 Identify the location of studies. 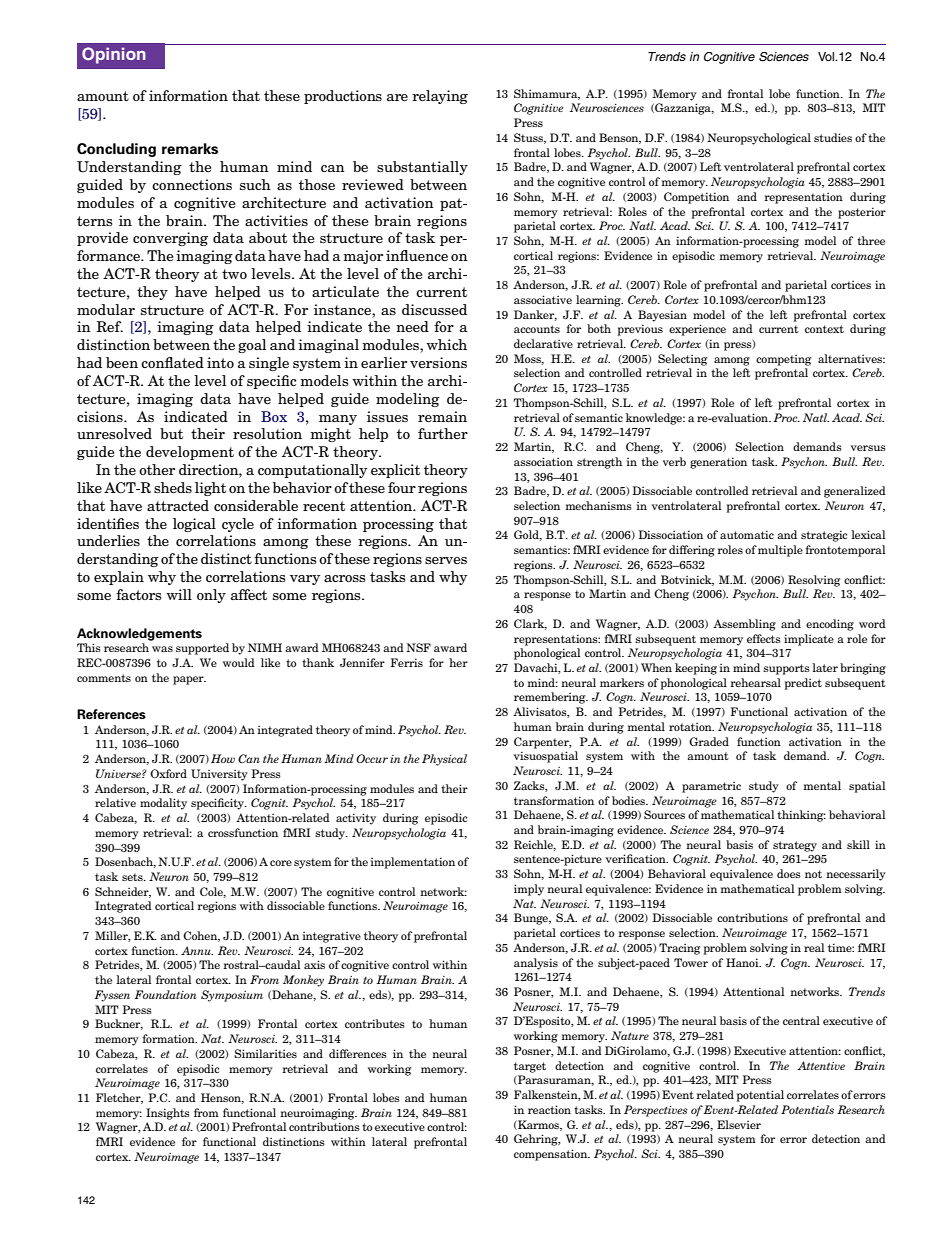
(833, 137).
